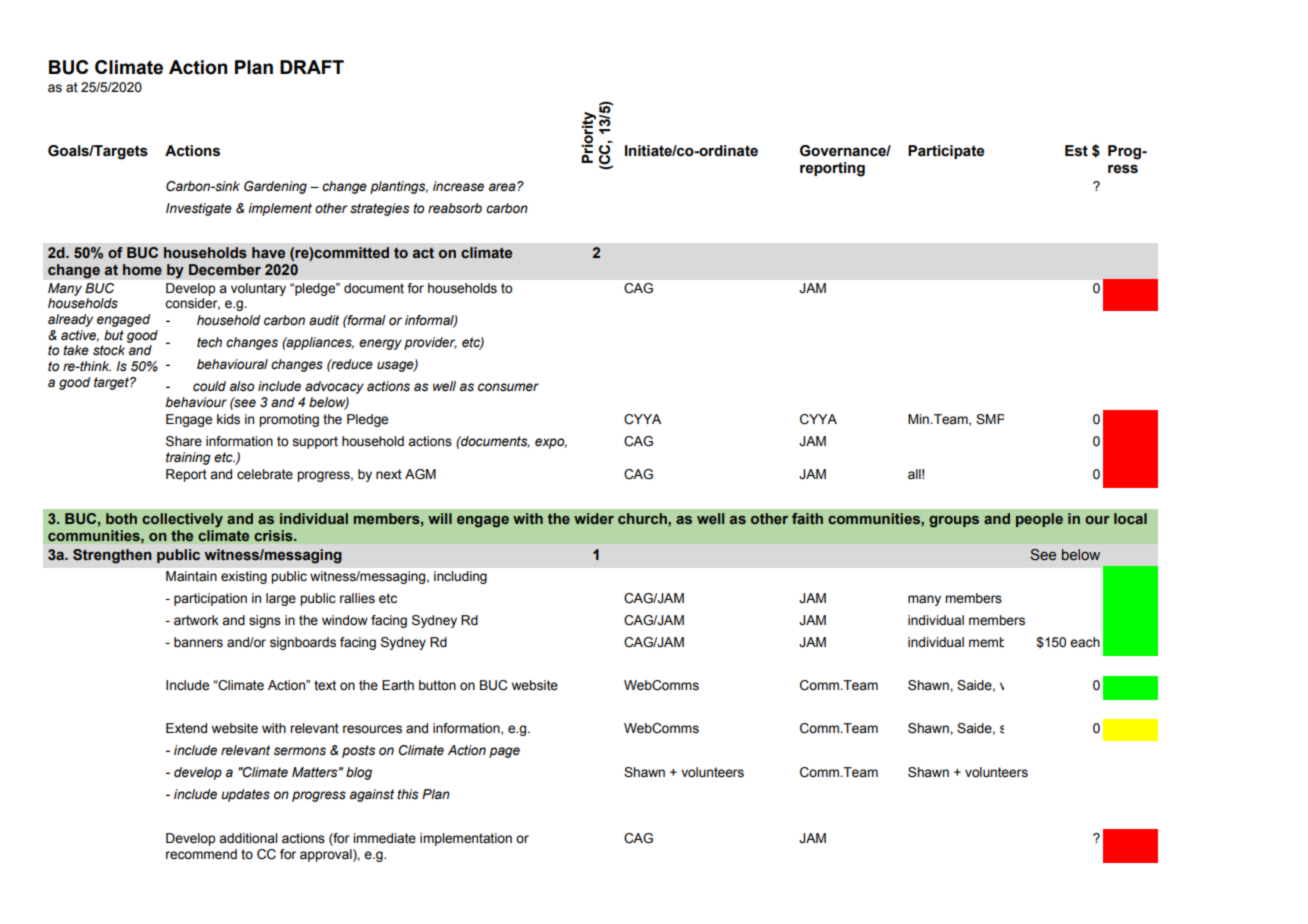 The image size is (1308, 924). What do you see at coordinates (990, 419) in the image?
I see `SMP` at bounding box center [990, 419].
